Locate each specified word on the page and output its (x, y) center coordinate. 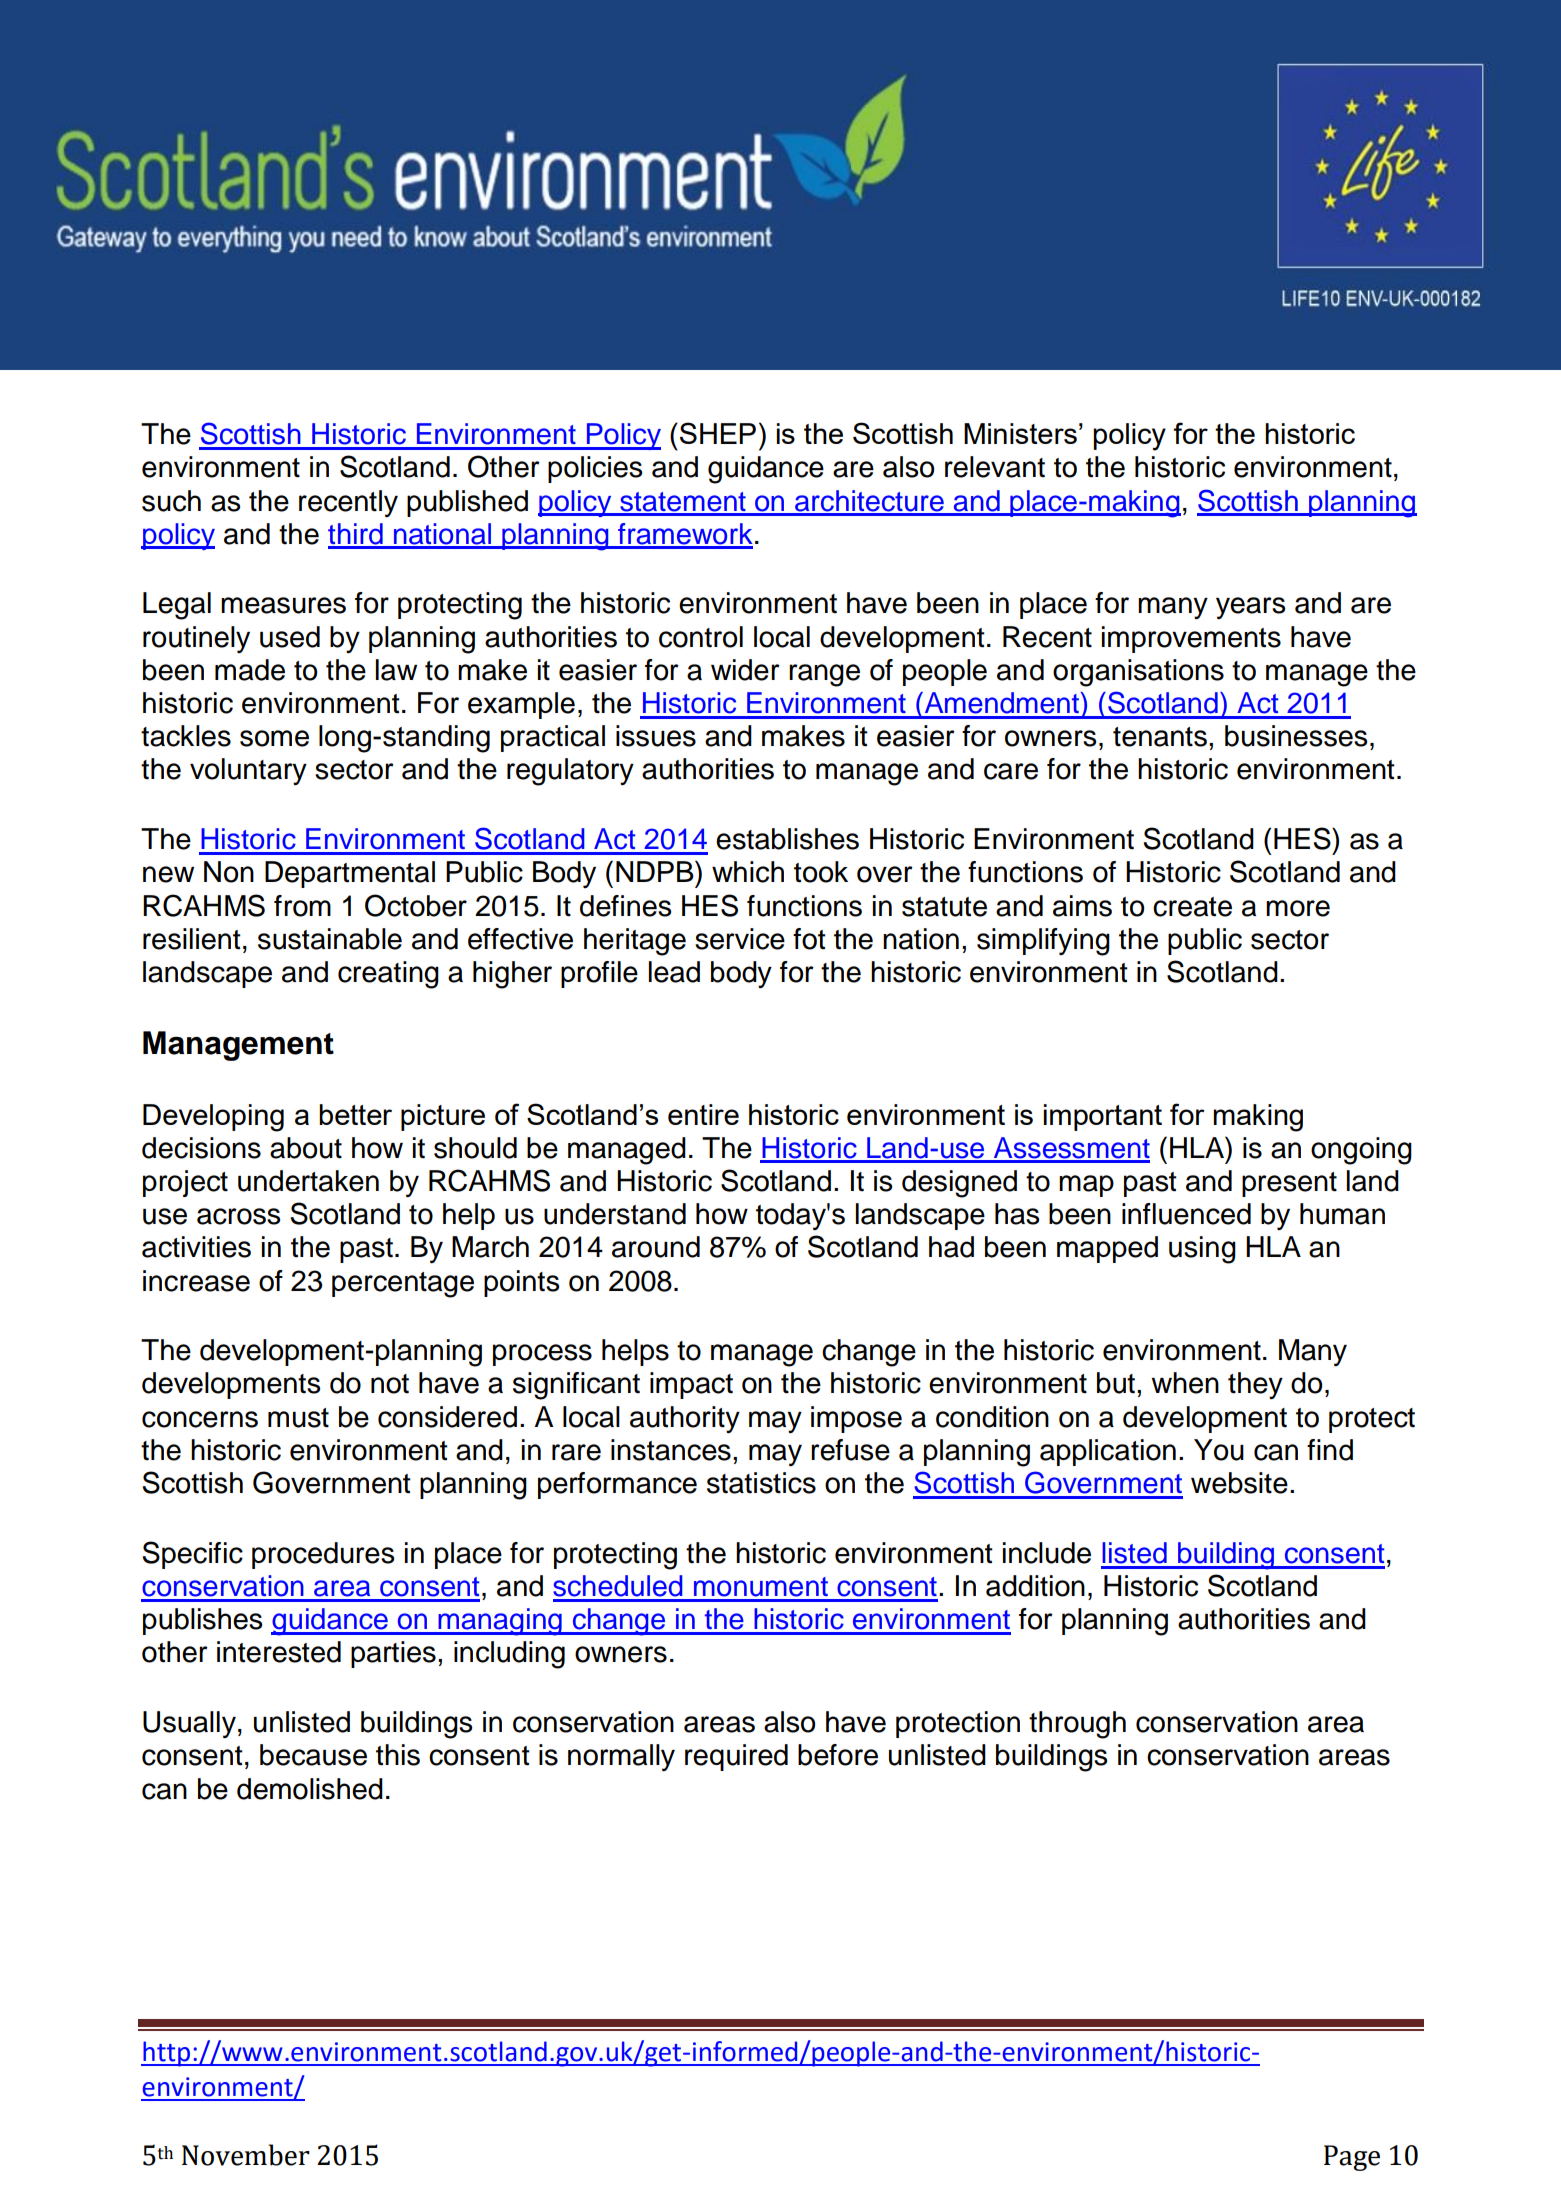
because (313, 1755)
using (1202, 1250)
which (748, 872)
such (171, 501)
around (656, 1247)
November (246, 2155)
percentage (403, 1285)
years (1250, 608)
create (1192, 907)
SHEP (718, 433)
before (838, 1755)
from (302, 906)
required (736, 1757)
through (1077, 1725)
